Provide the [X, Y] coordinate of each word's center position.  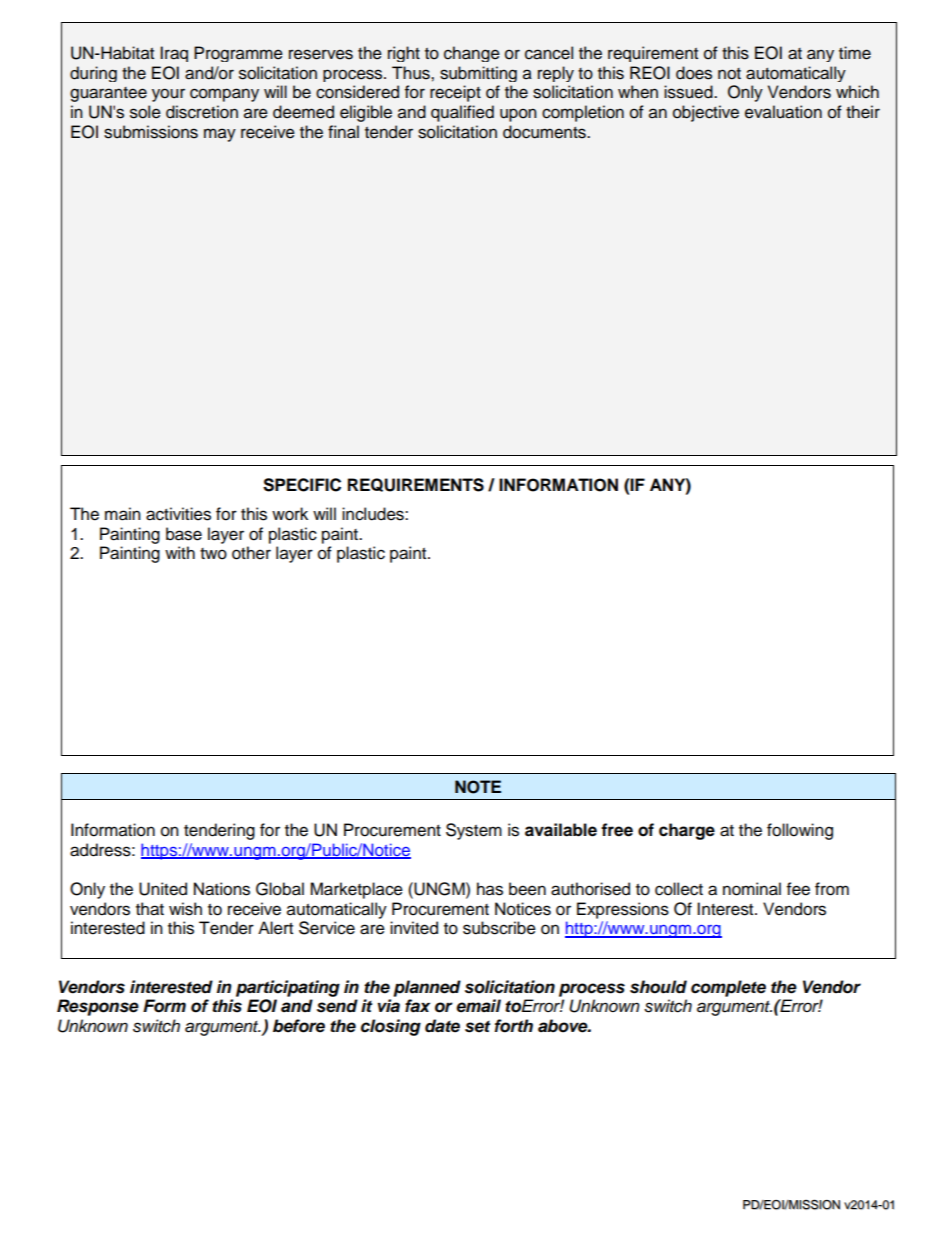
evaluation [783, 112]
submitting [478, 74]
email [478, 1006]
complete [728, 988]
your [168, 95]
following [800, 831]
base [184, 534]
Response [98, 1007]
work [290, 514]
